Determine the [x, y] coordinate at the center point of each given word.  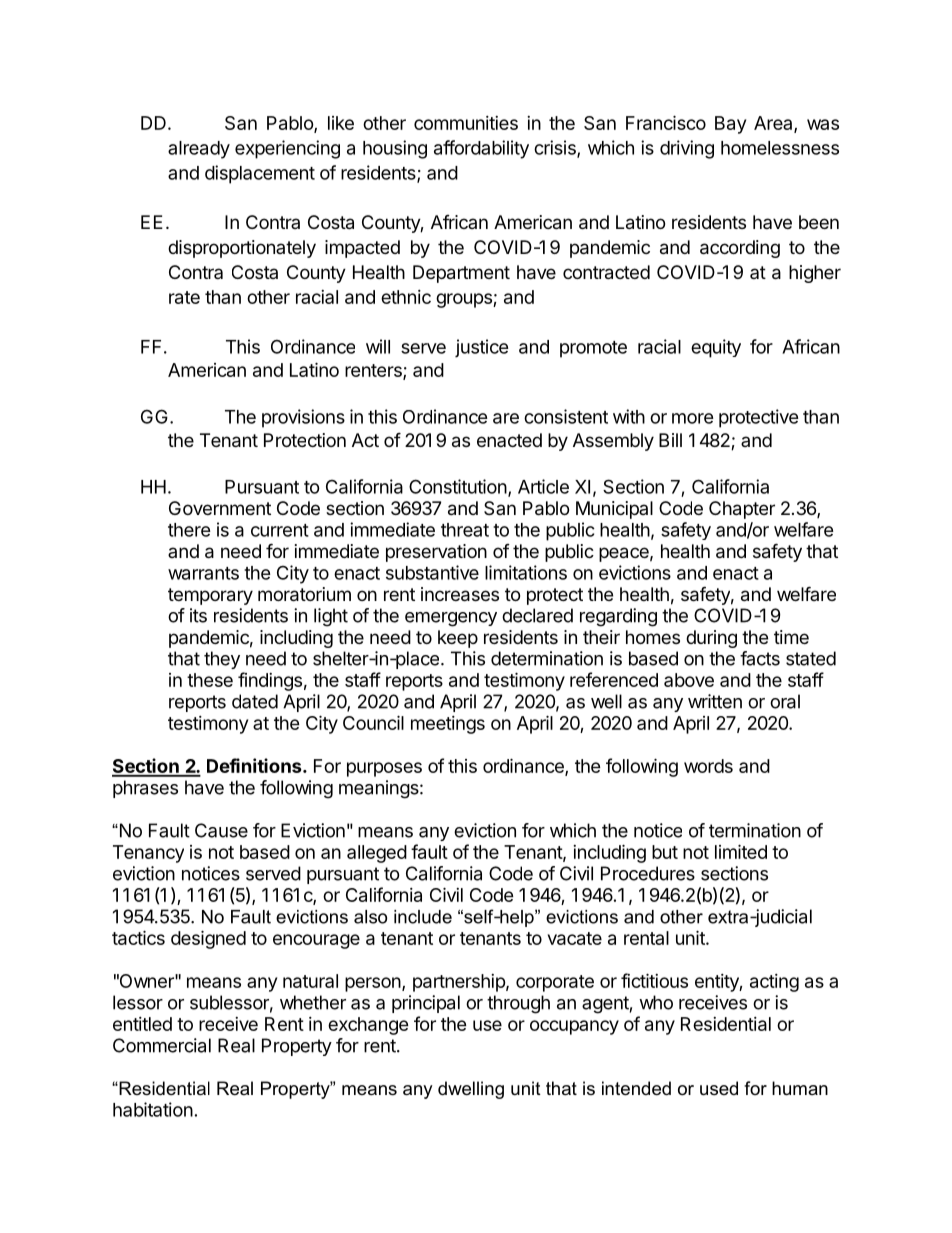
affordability [481, 149]
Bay [730, 125]
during [711, 639]
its [198, 615]
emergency [451, 619]
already [199, 150]
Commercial [162, 1045]
